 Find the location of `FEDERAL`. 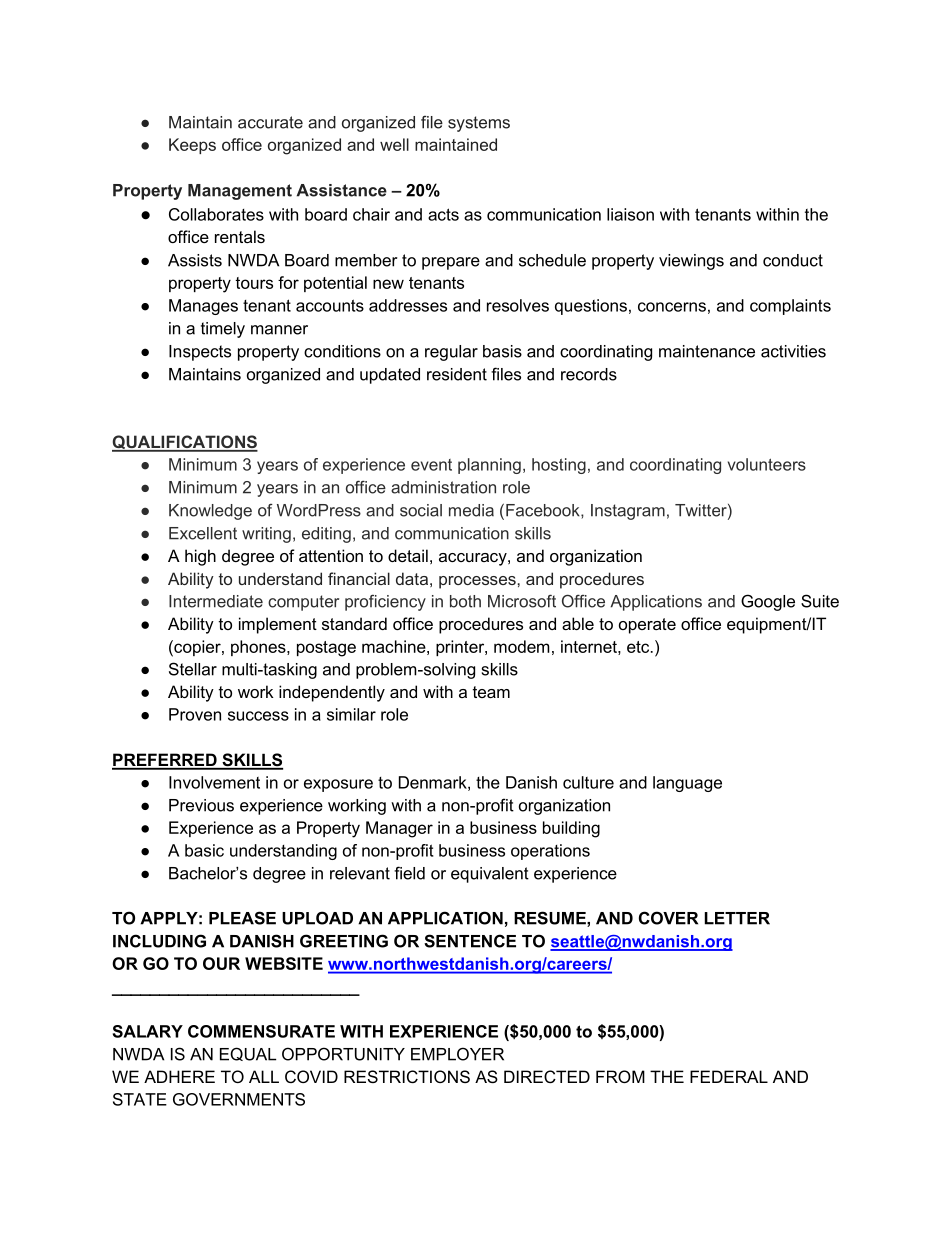

FEDERAL is located at coordinates (729, 1076).
